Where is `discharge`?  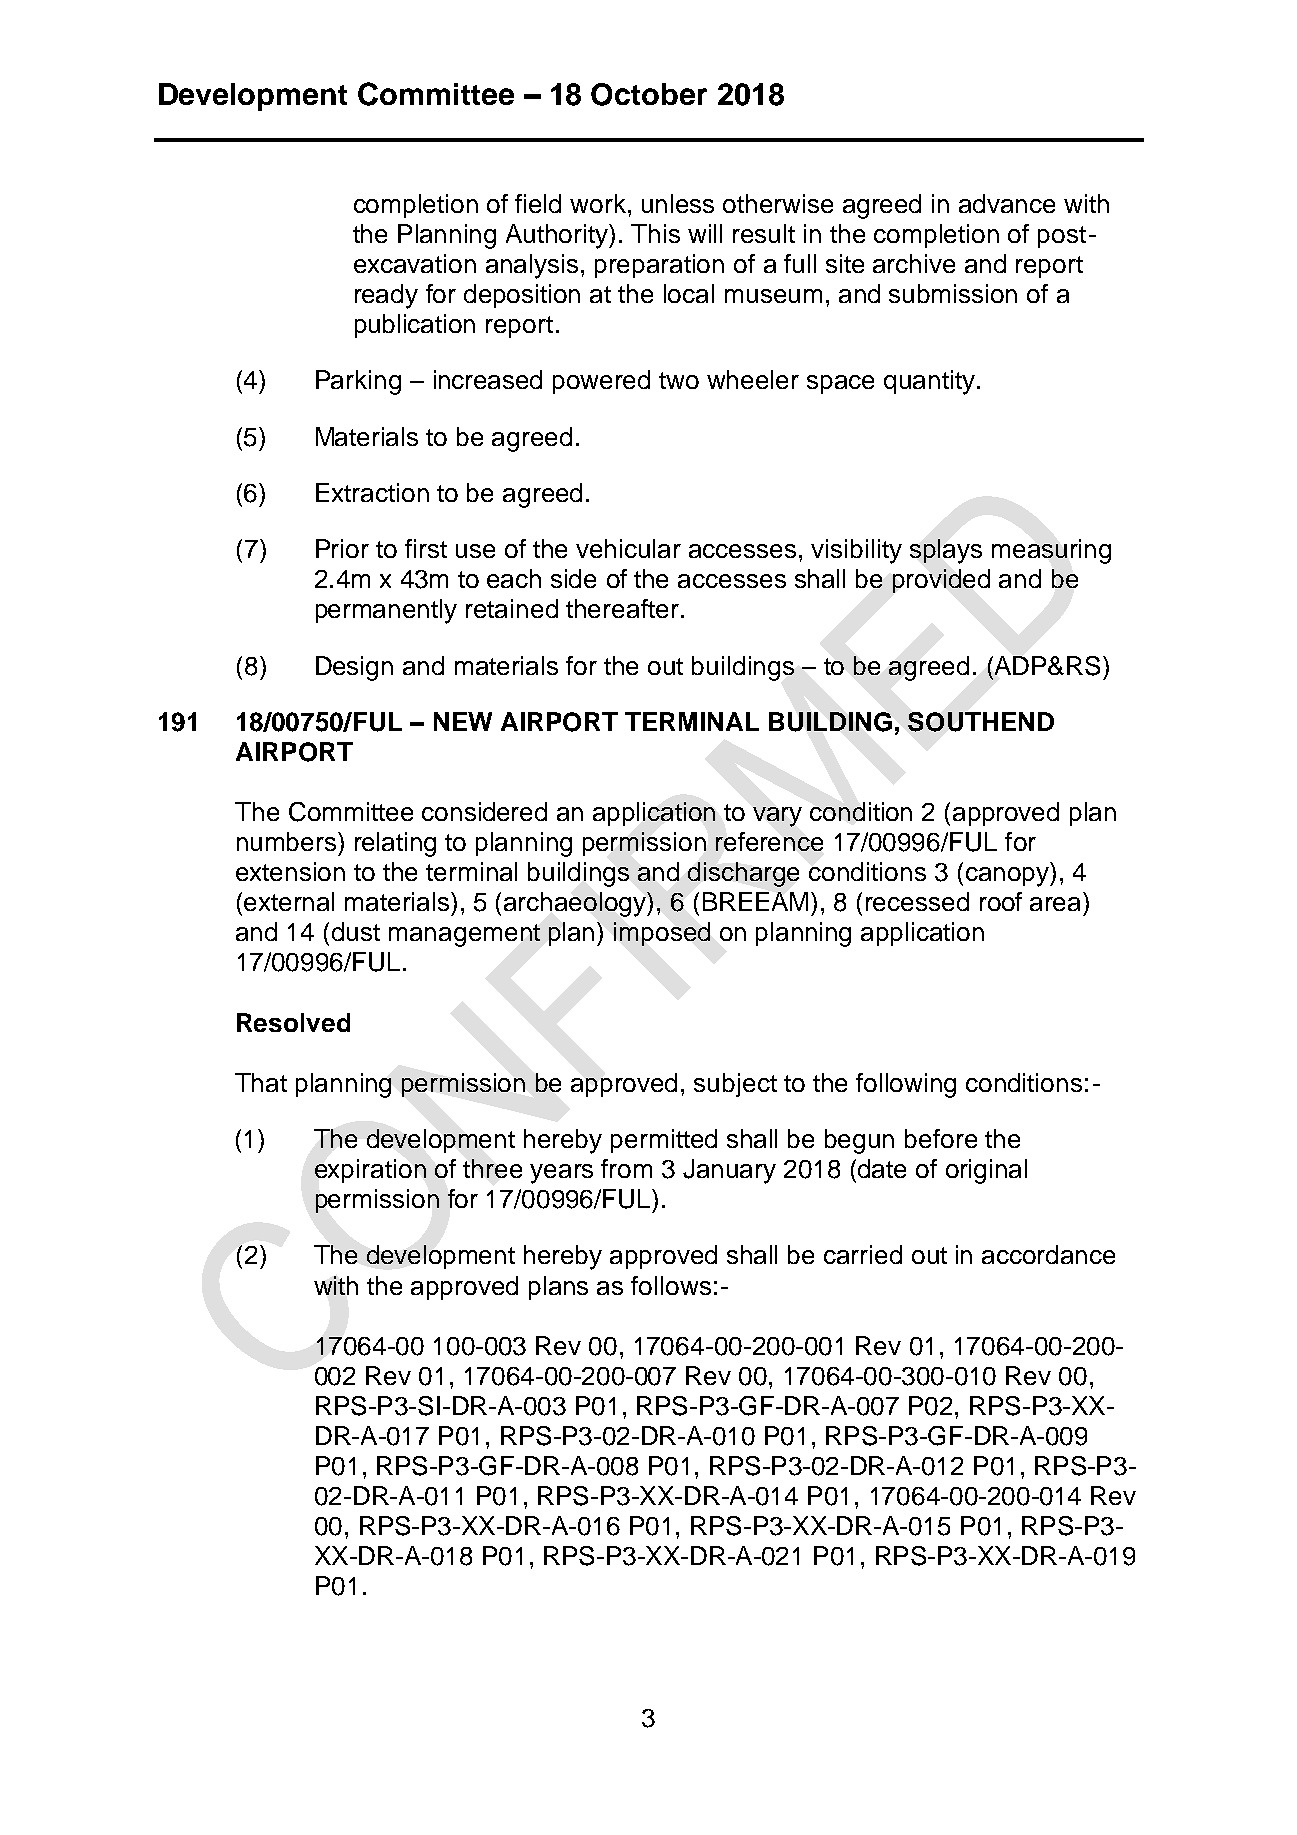 discharge is located at coordinates (743, 874).
